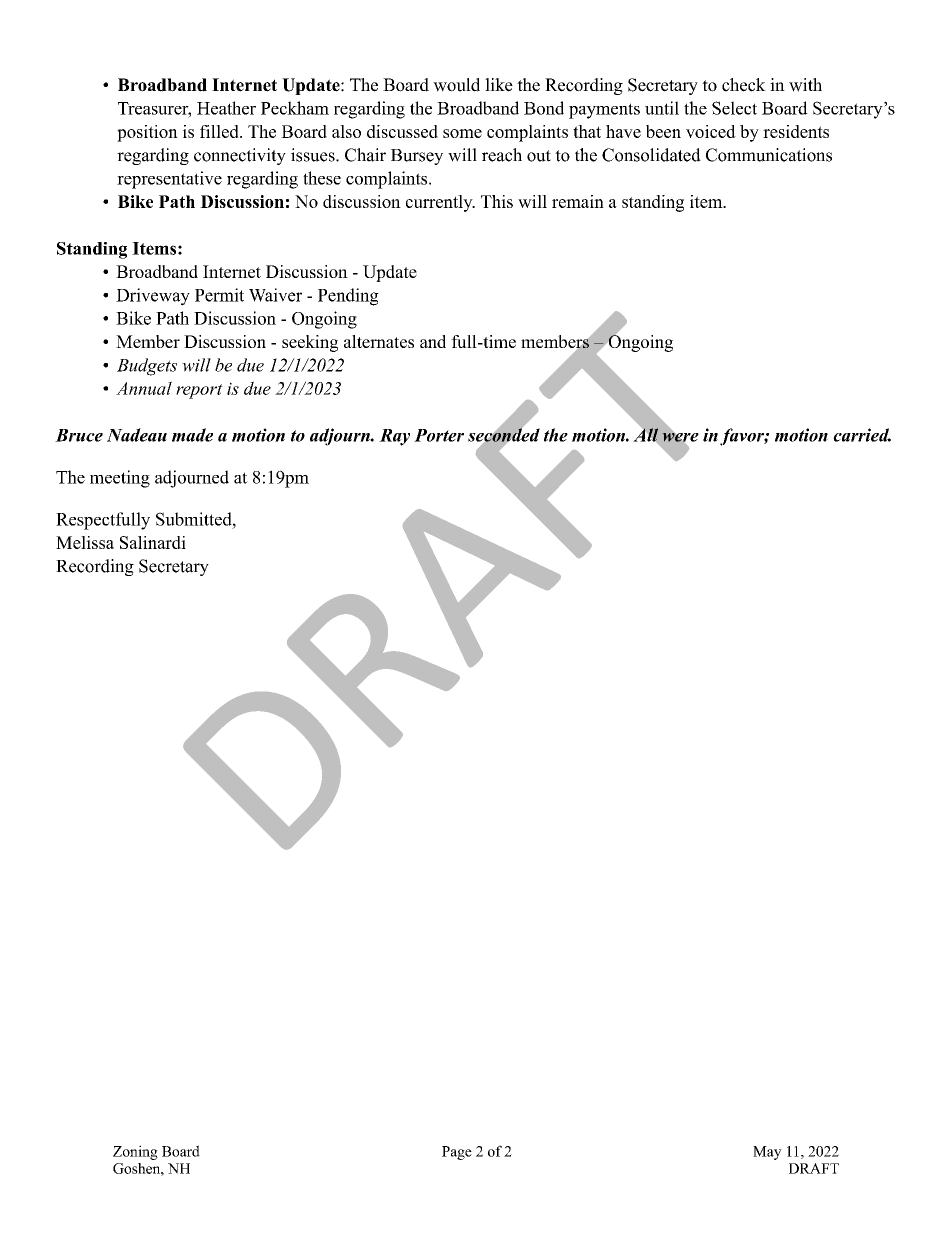  Describe the element at coordinates (120, 479) in the page. I see `meeting` at that location.
